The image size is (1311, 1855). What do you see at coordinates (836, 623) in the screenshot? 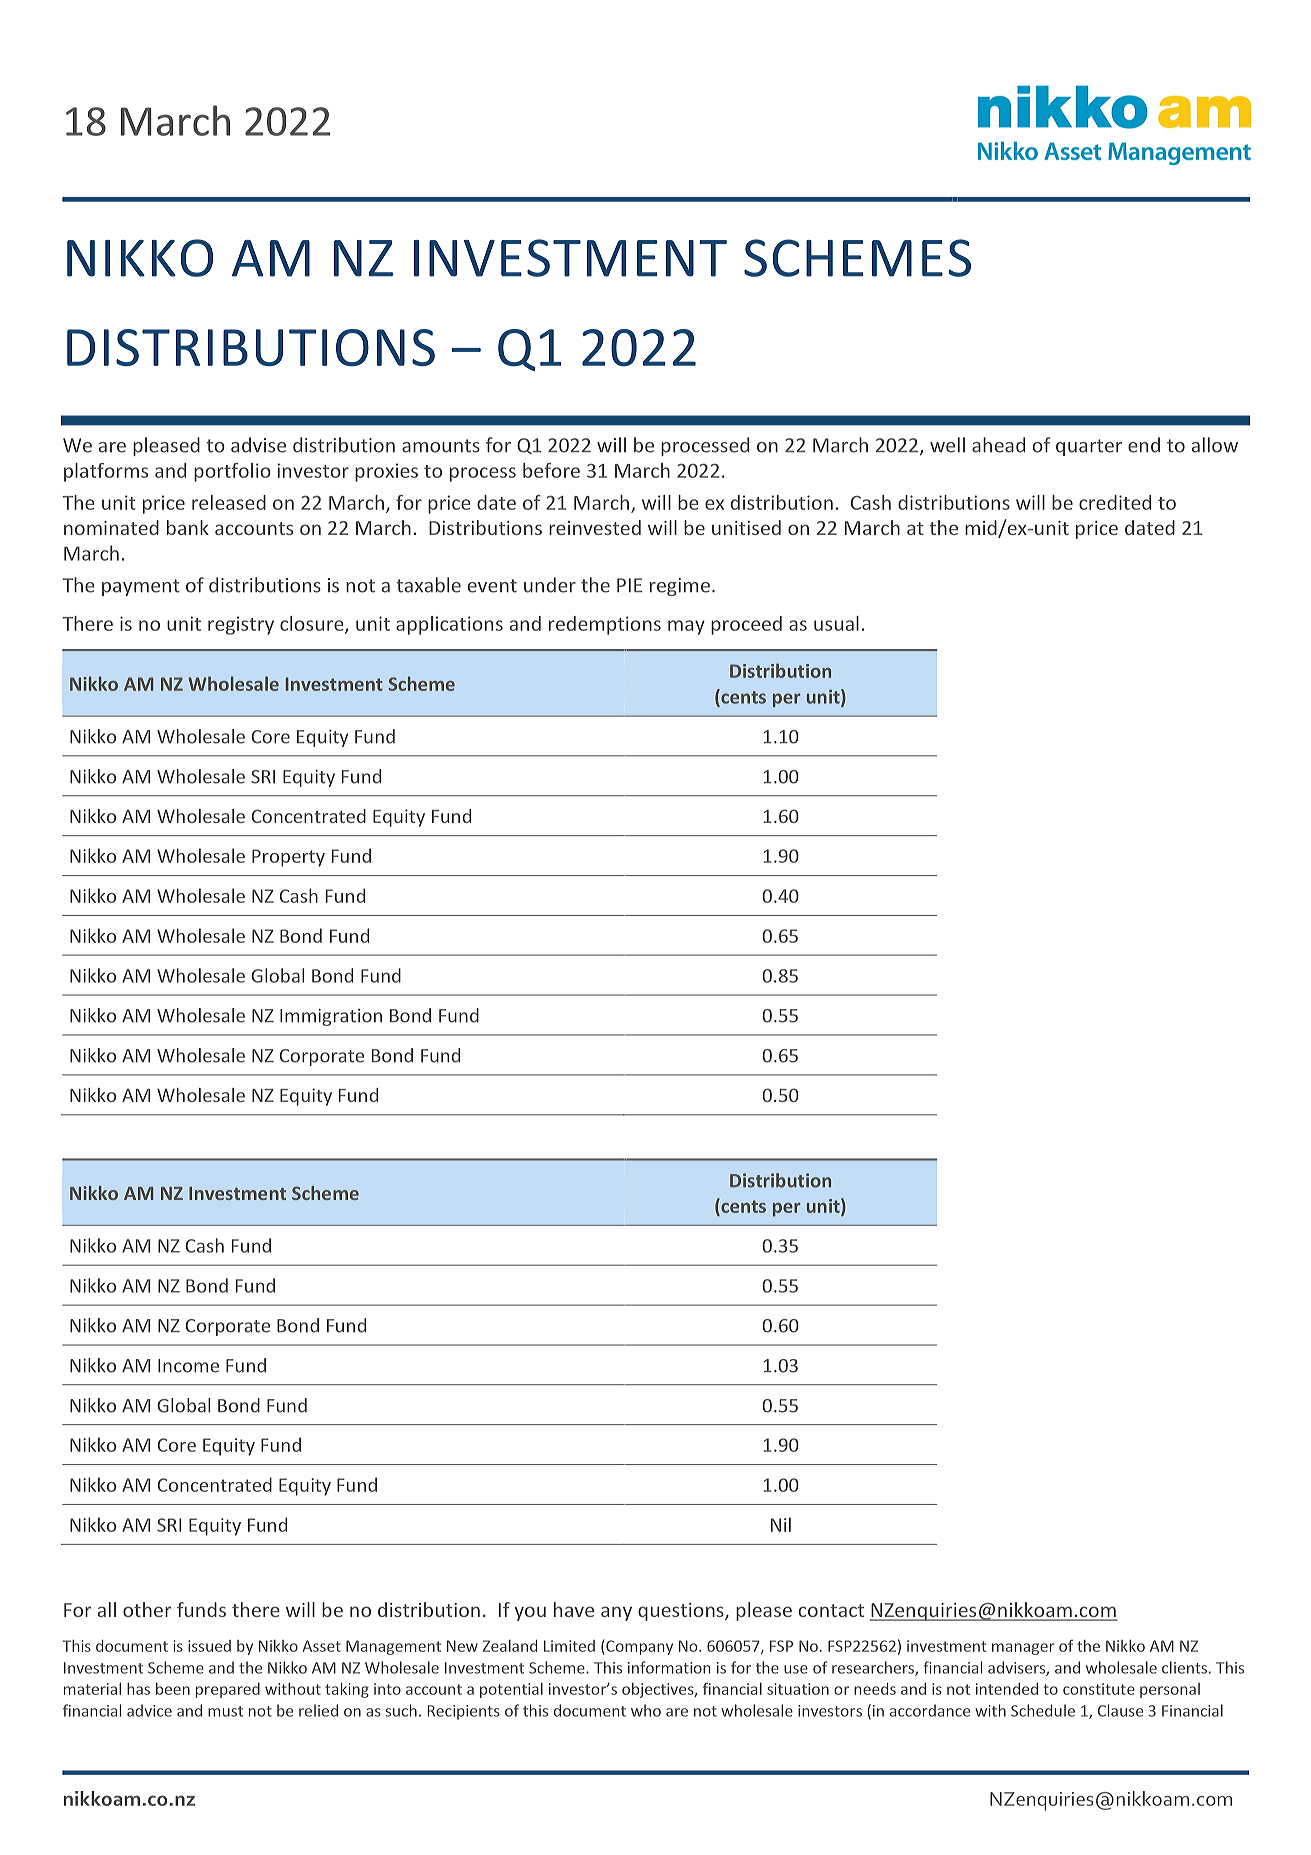
I see `usual` at bounding box center [836, 623].
